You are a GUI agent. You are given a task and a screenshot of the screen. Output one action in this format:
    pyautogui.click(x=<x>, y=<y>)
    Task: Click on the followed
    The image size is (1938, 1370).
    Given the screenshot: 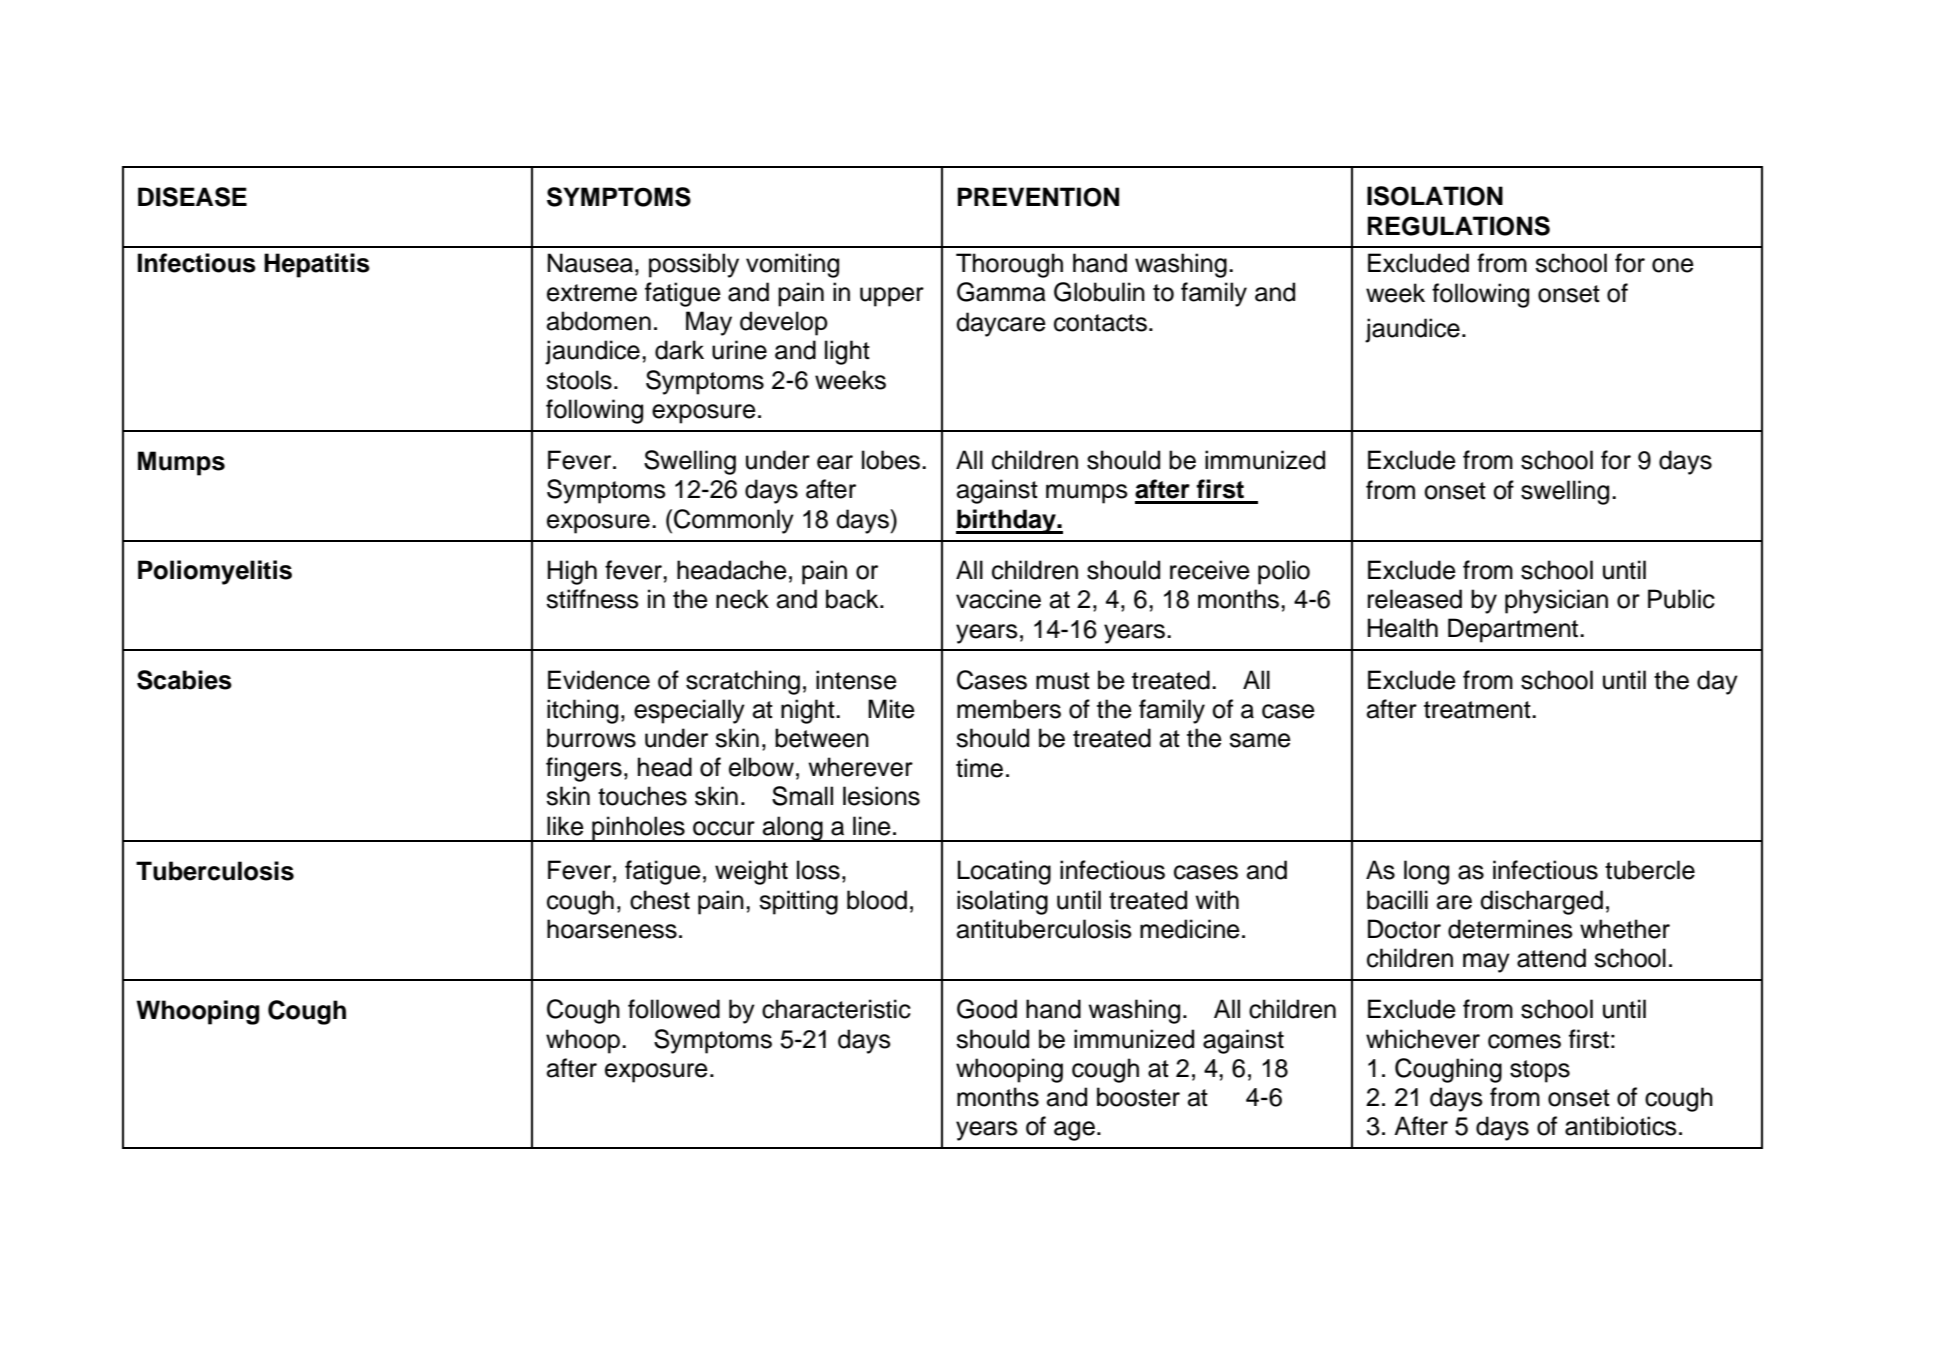 What is the action you would take?
    pyautogui.click(x=674, y=1009)
